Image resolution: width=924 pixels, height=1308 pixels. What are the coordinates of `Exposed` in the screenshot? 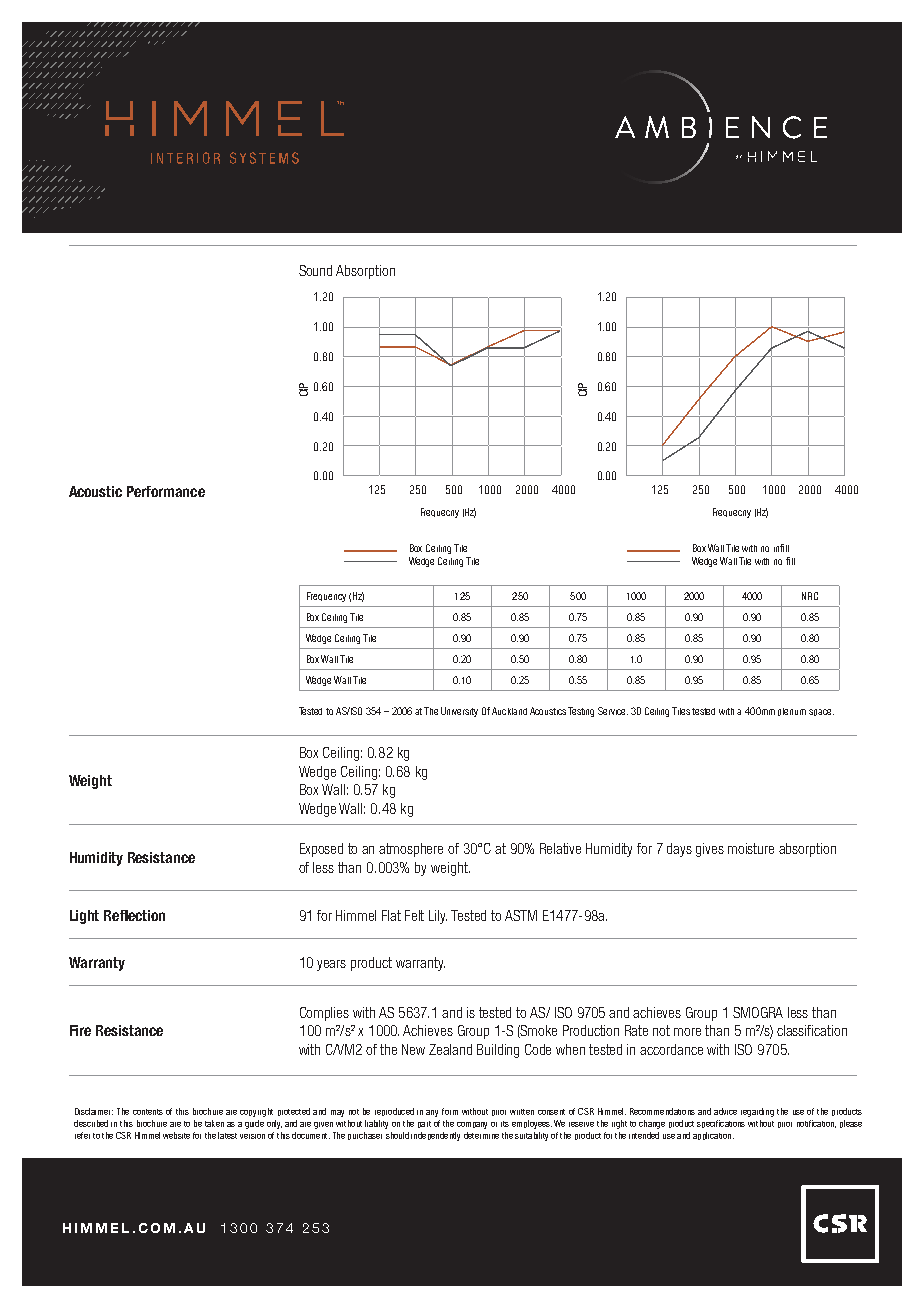 It's located at (321, 850).
